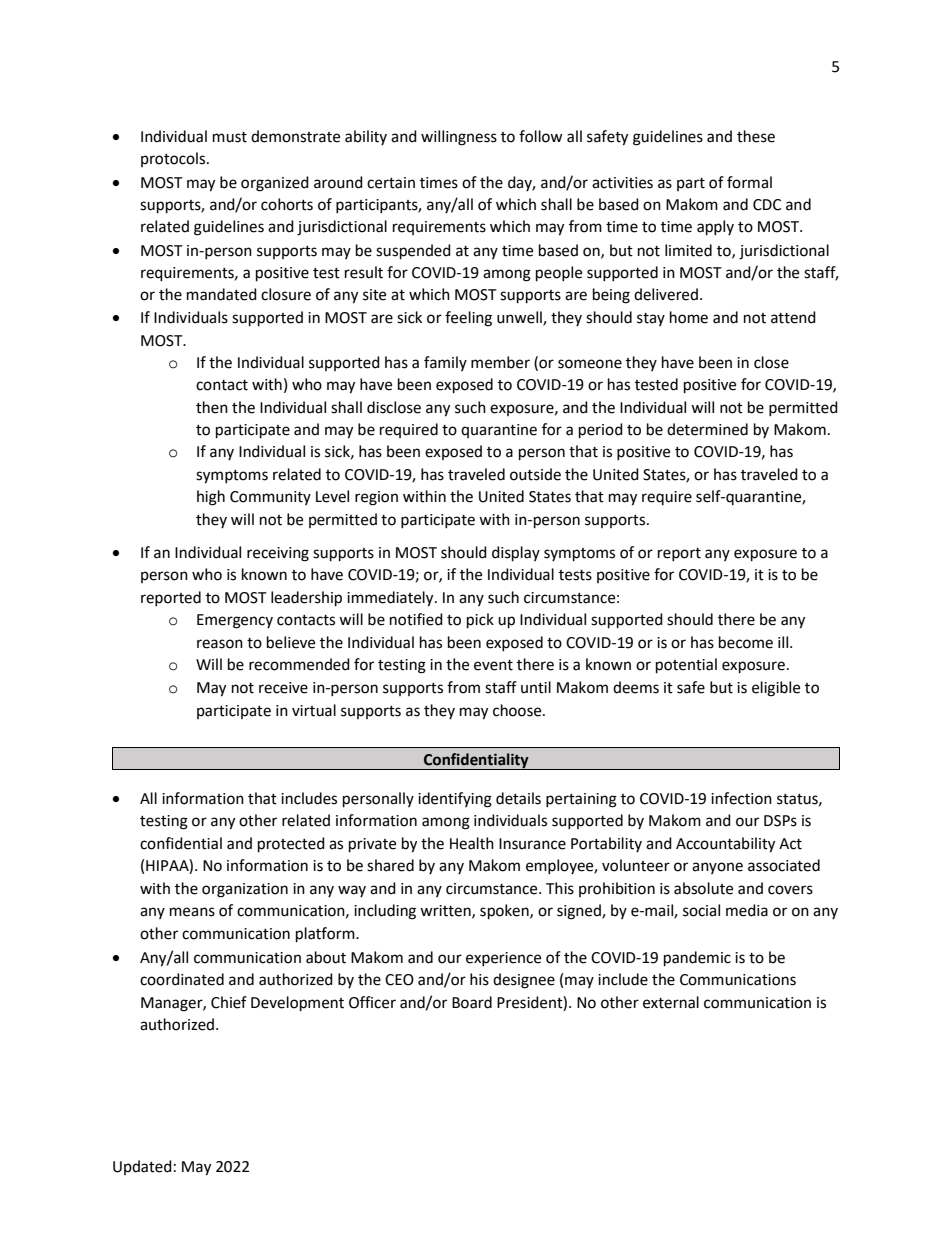 This image has height=1233, width=952. I want to click on reason, so click(220, 644).
